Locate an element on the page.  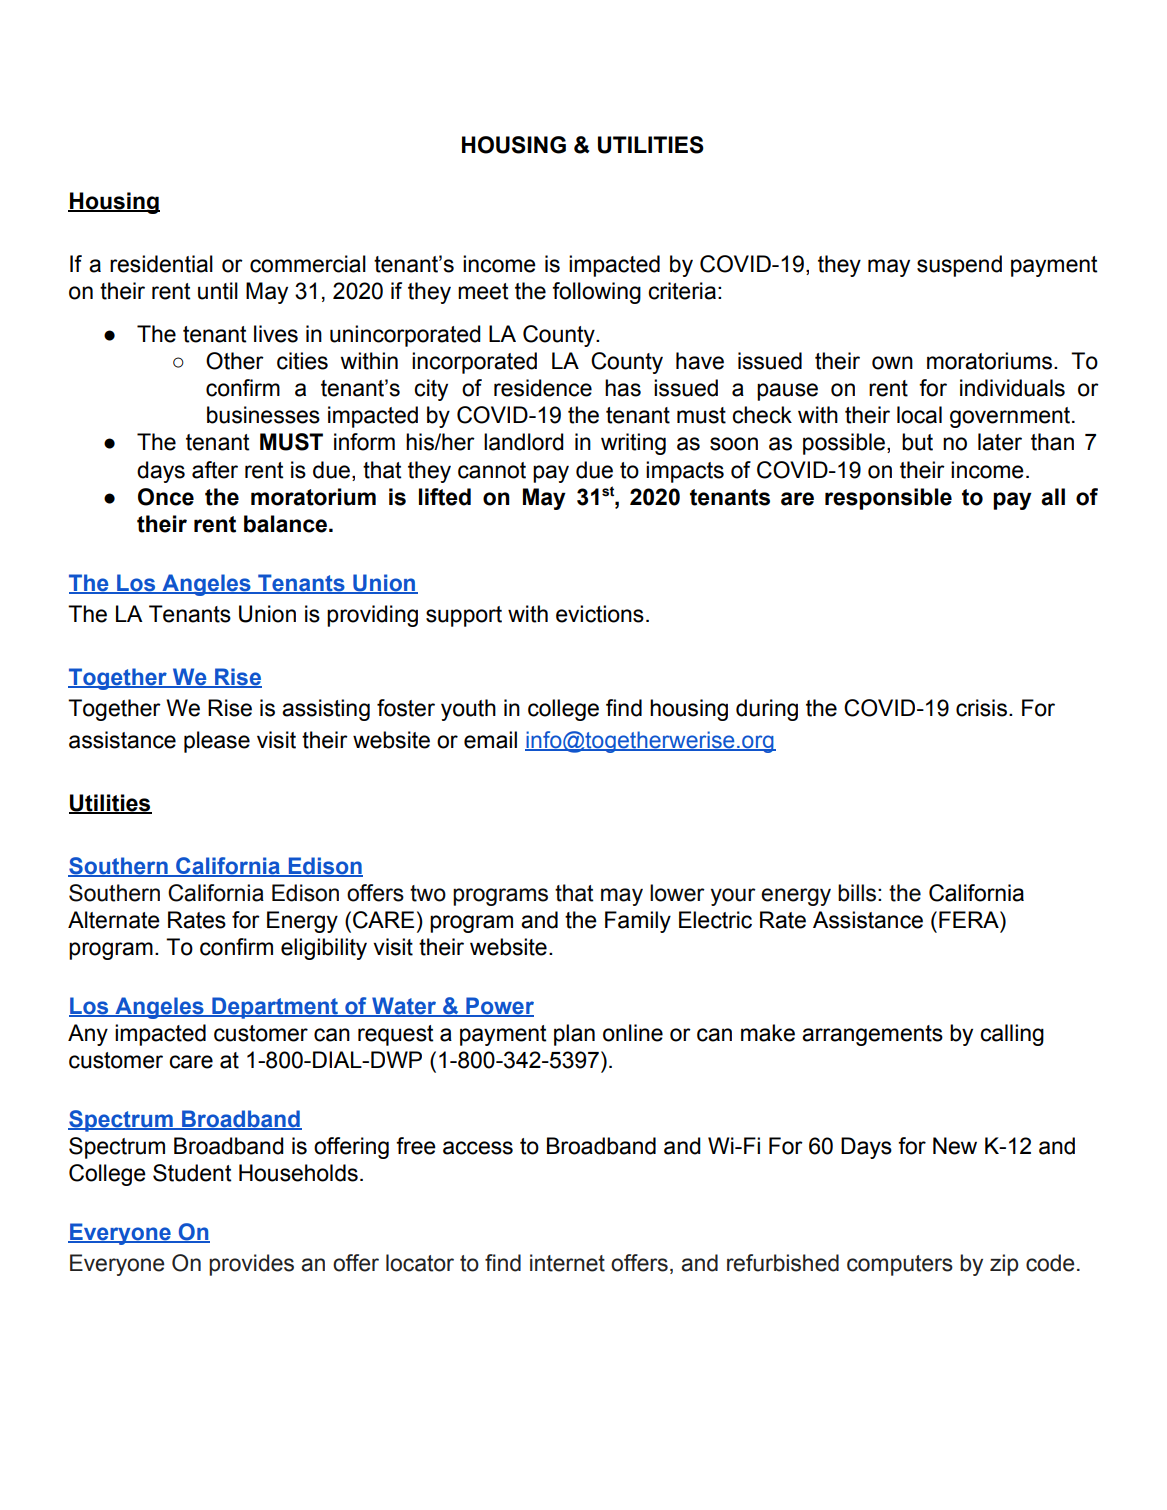
until is located at coordinates (218, 291).
